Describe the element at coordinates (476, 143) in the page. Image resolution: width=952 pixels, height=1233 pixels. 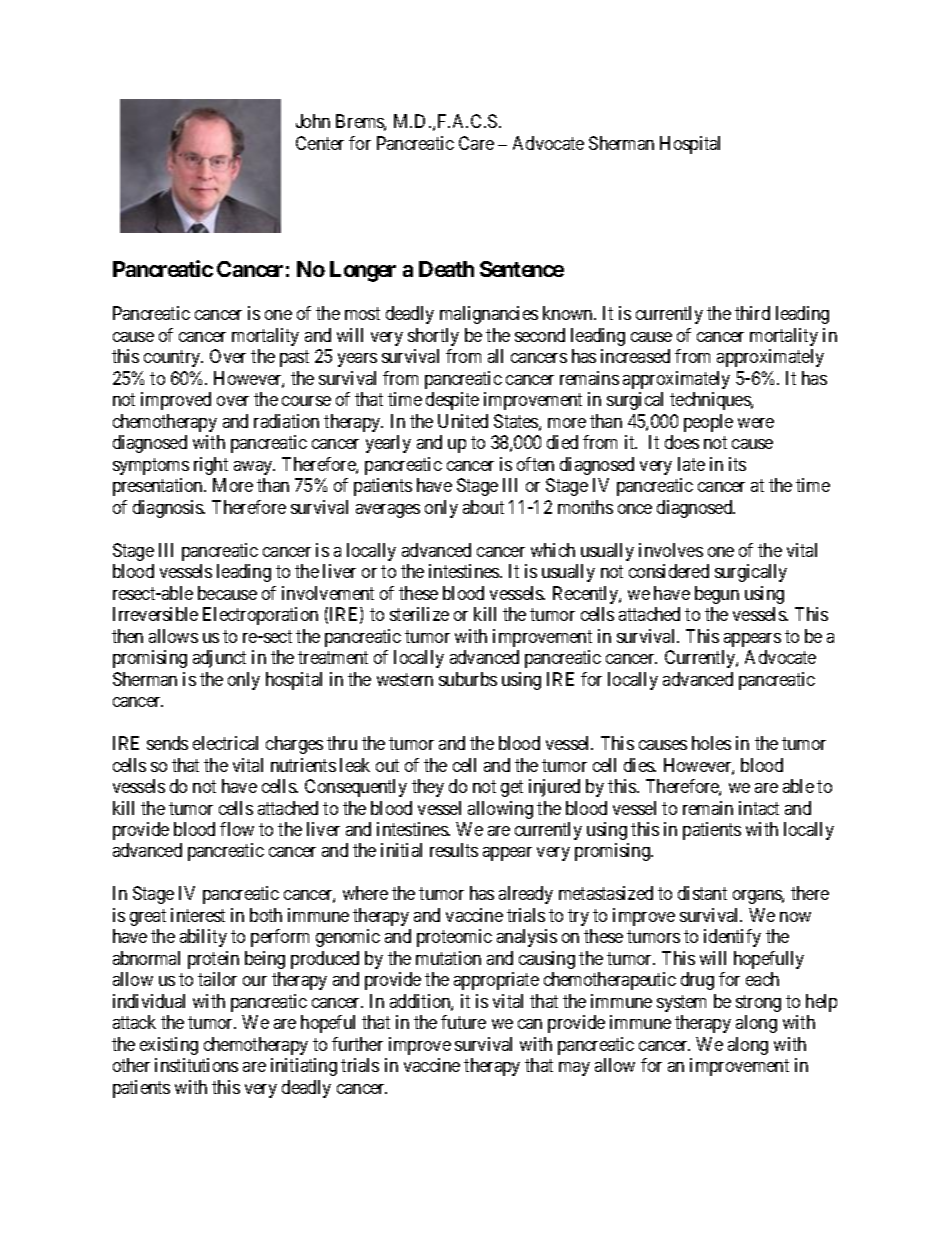
I see `Care` at that location.
